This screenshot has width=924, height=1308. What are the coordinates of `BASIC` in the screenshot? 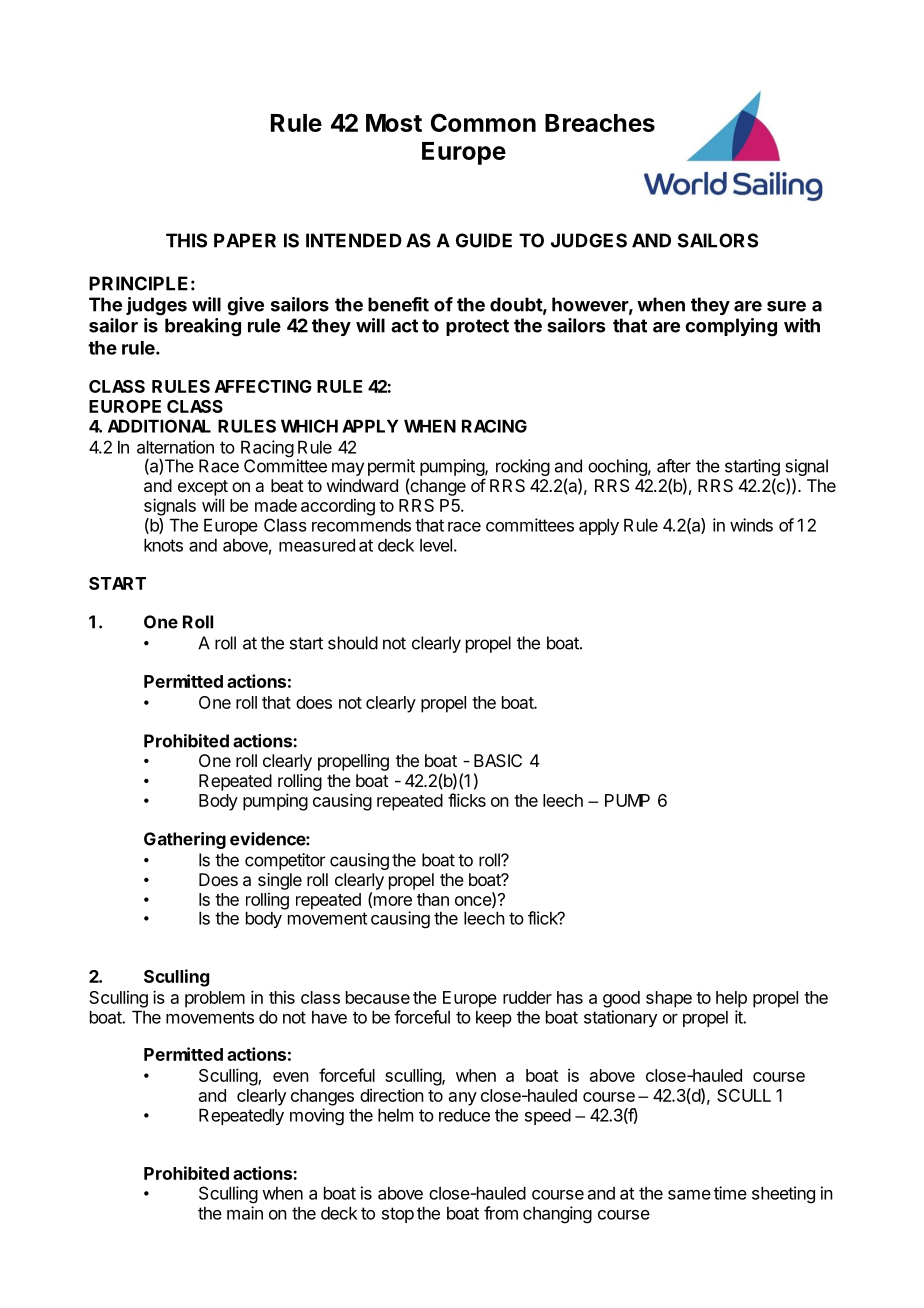 It's located at (498, 760).
